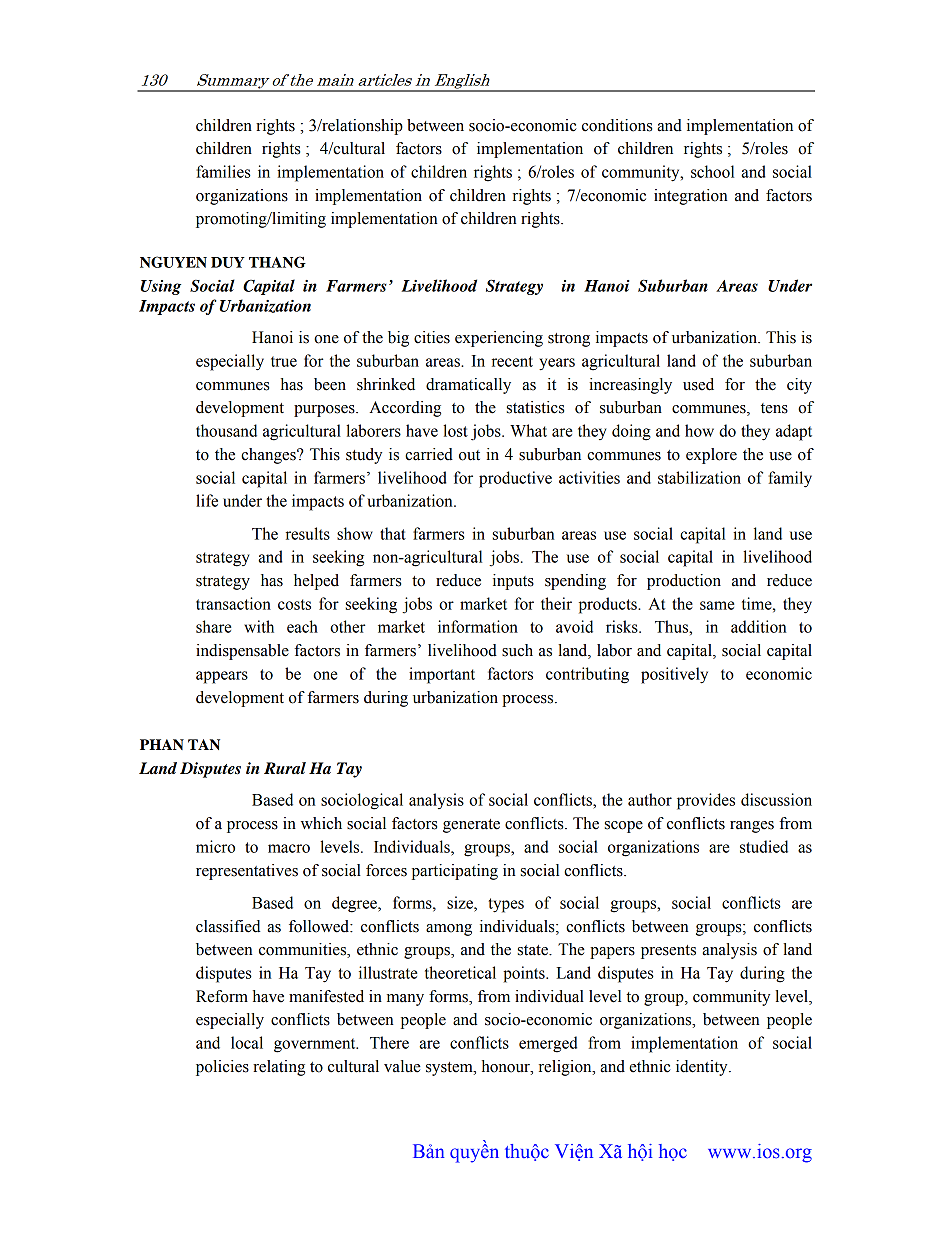  Describe the element at coordinates (698, 384) in the screenshot. I see `used` at that location.
